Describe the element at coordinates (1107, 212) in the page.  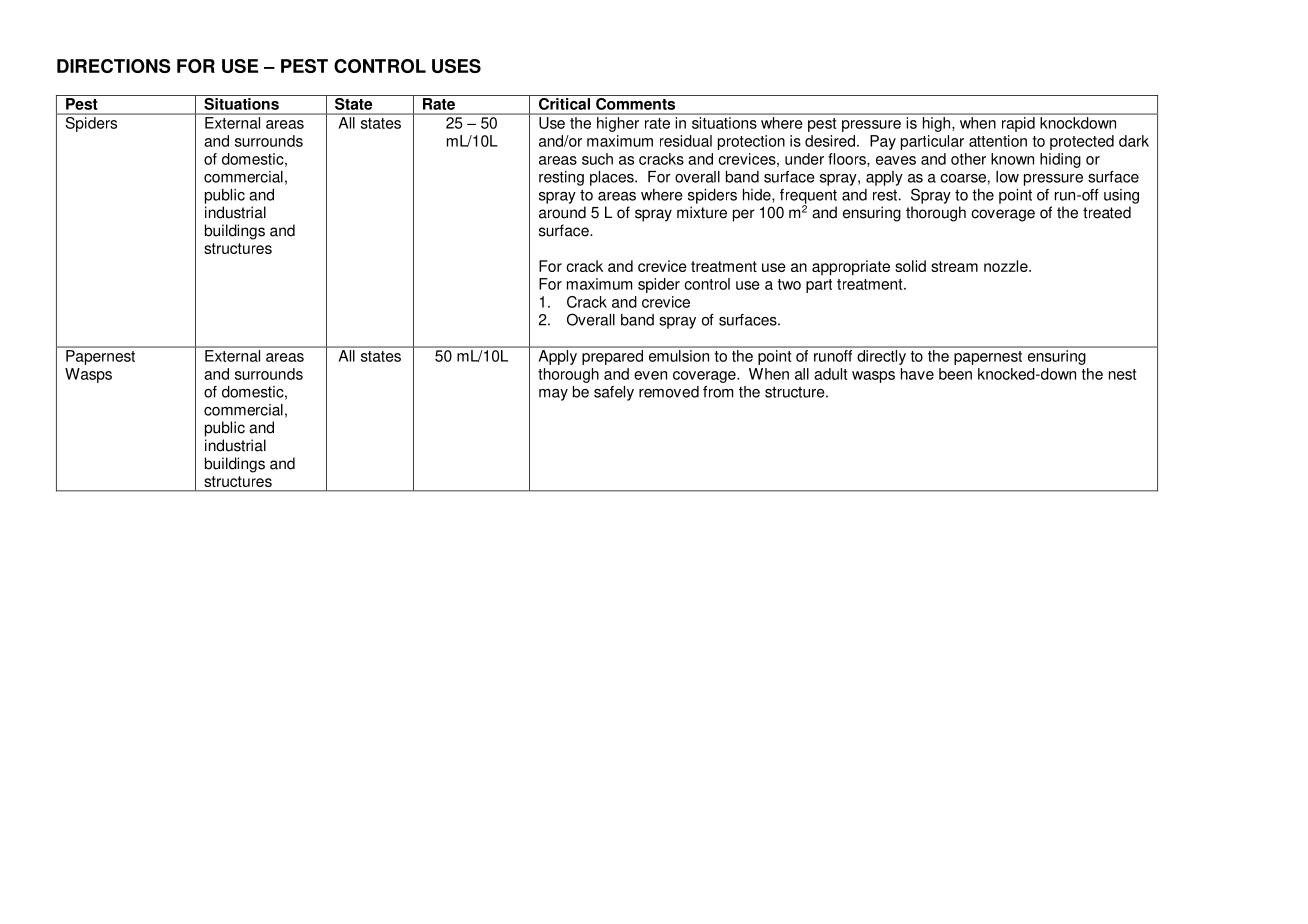
I see `treated` at that location.
